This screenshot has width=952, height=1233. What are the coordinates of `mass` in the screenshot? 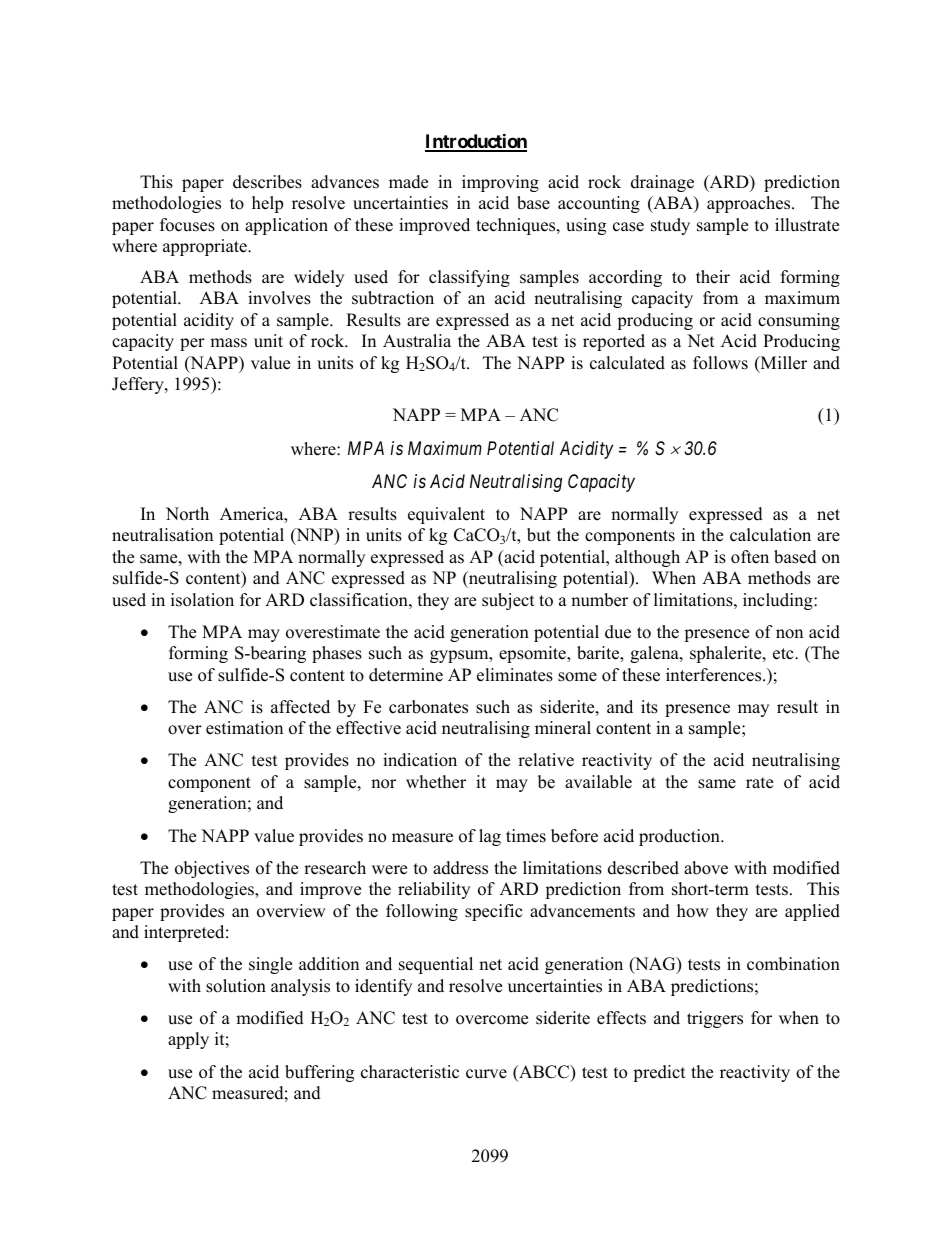 It's located at (228, 343).
